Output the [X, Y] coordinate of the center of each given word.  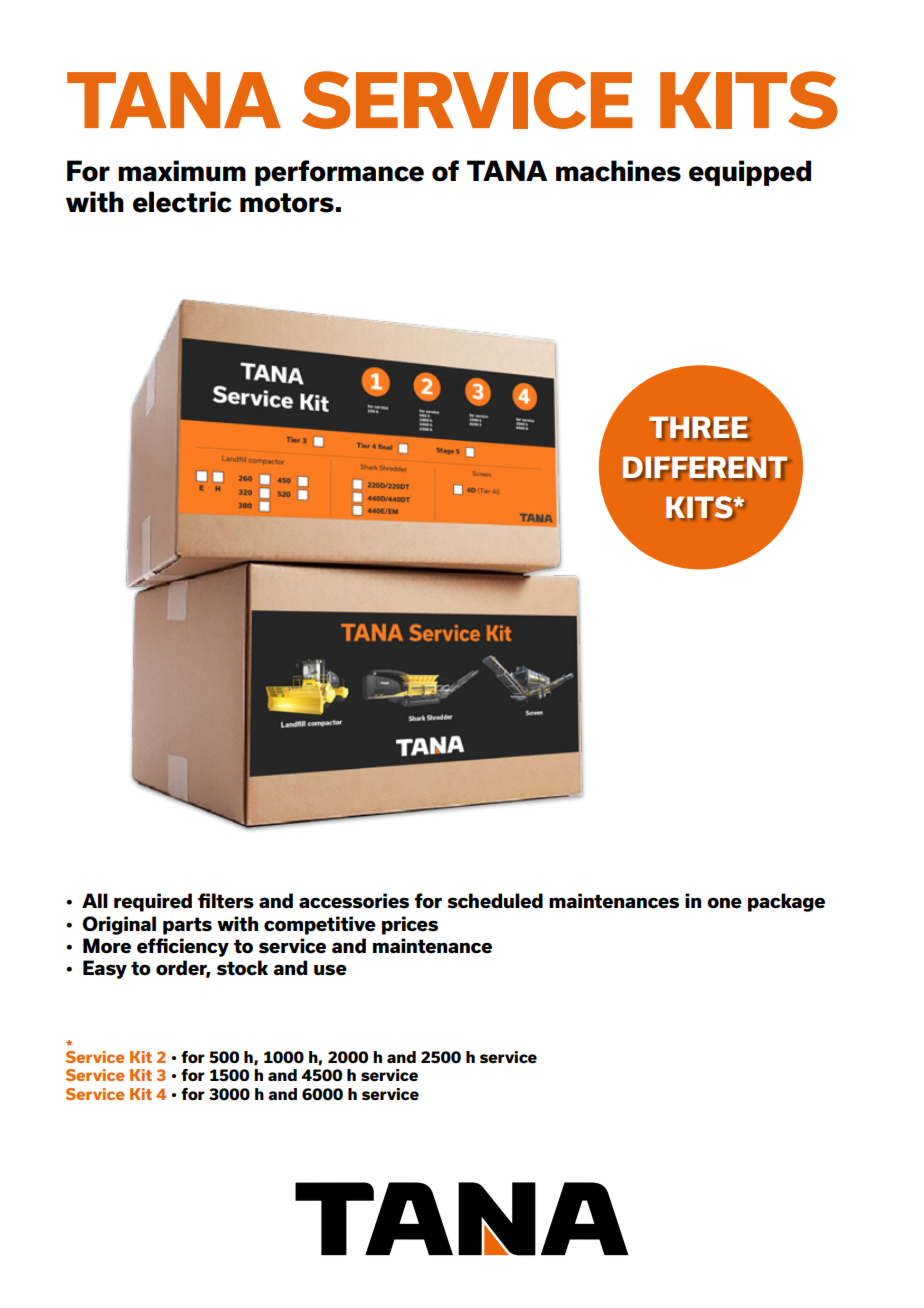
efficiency [183, 947]
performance [339, 173]
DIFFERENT [705, 468]
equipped [750, 173]
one [724, 903]
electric [182, 202]
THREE [698, 427]
